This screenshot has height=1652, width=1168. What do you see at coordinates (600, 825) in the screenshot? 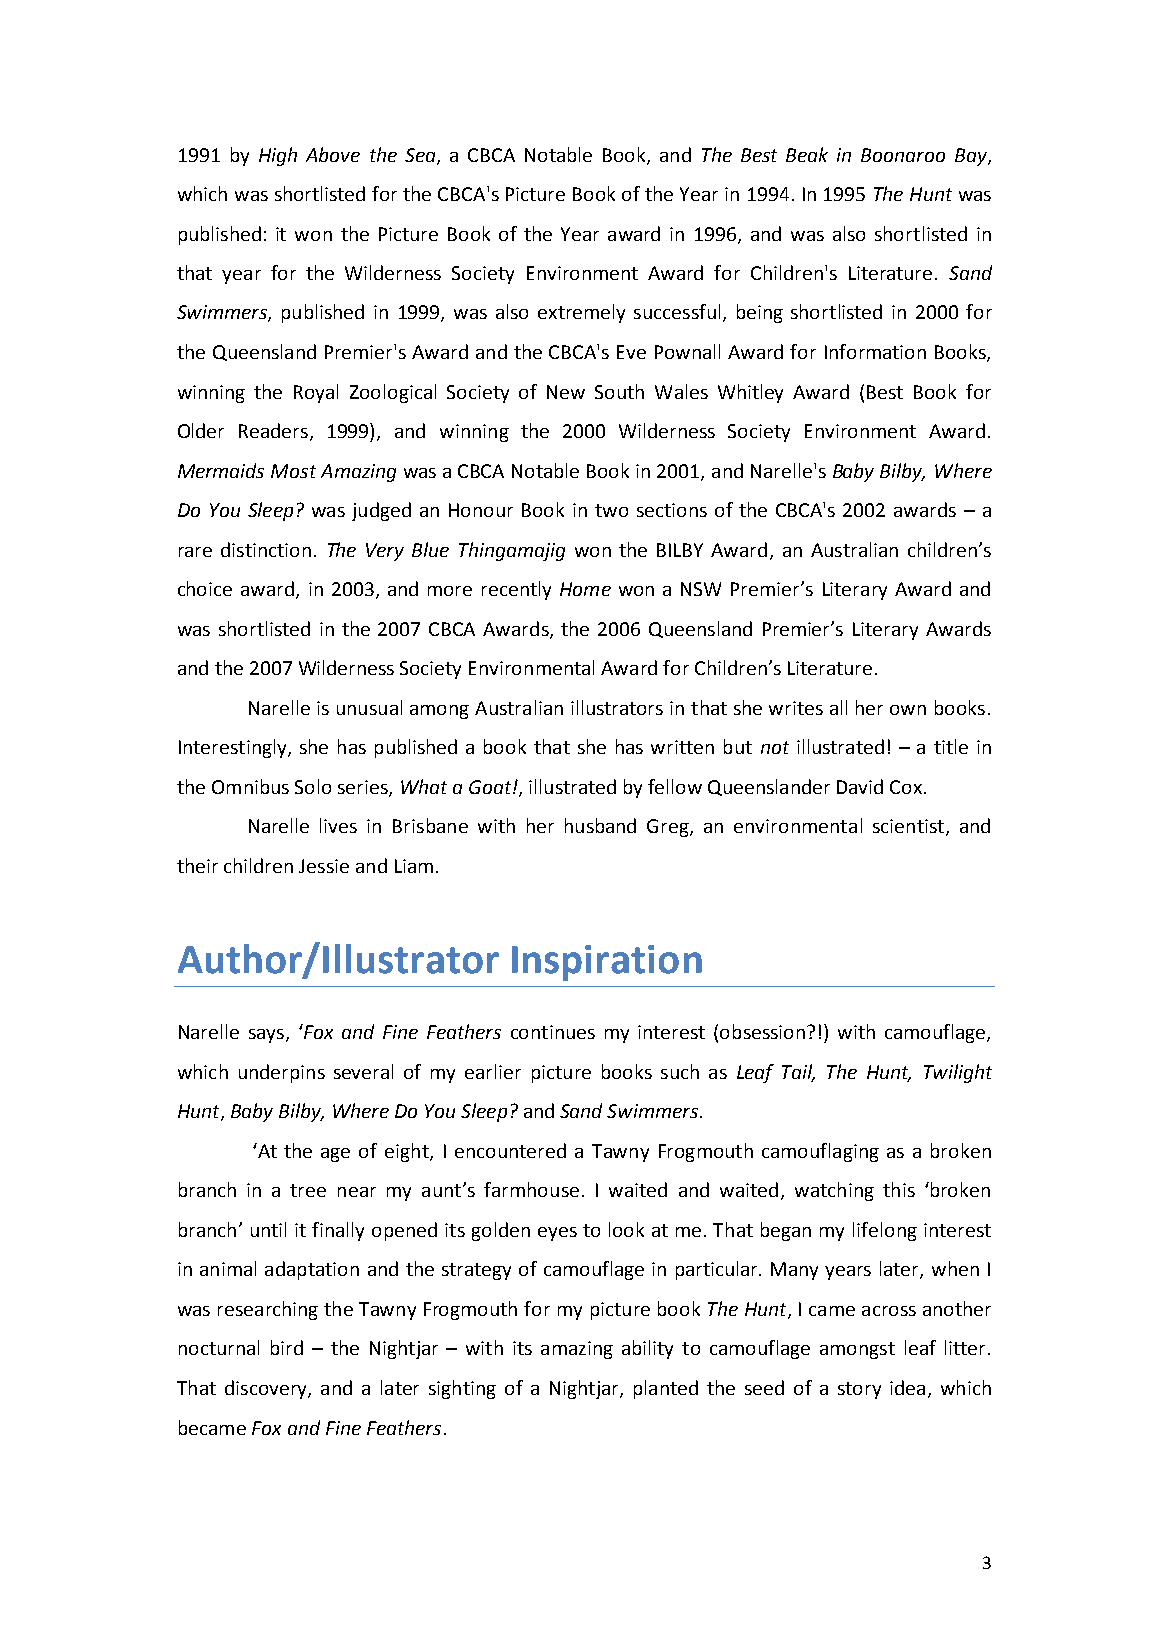
I see `husband` at bounding box center [600, 825].
